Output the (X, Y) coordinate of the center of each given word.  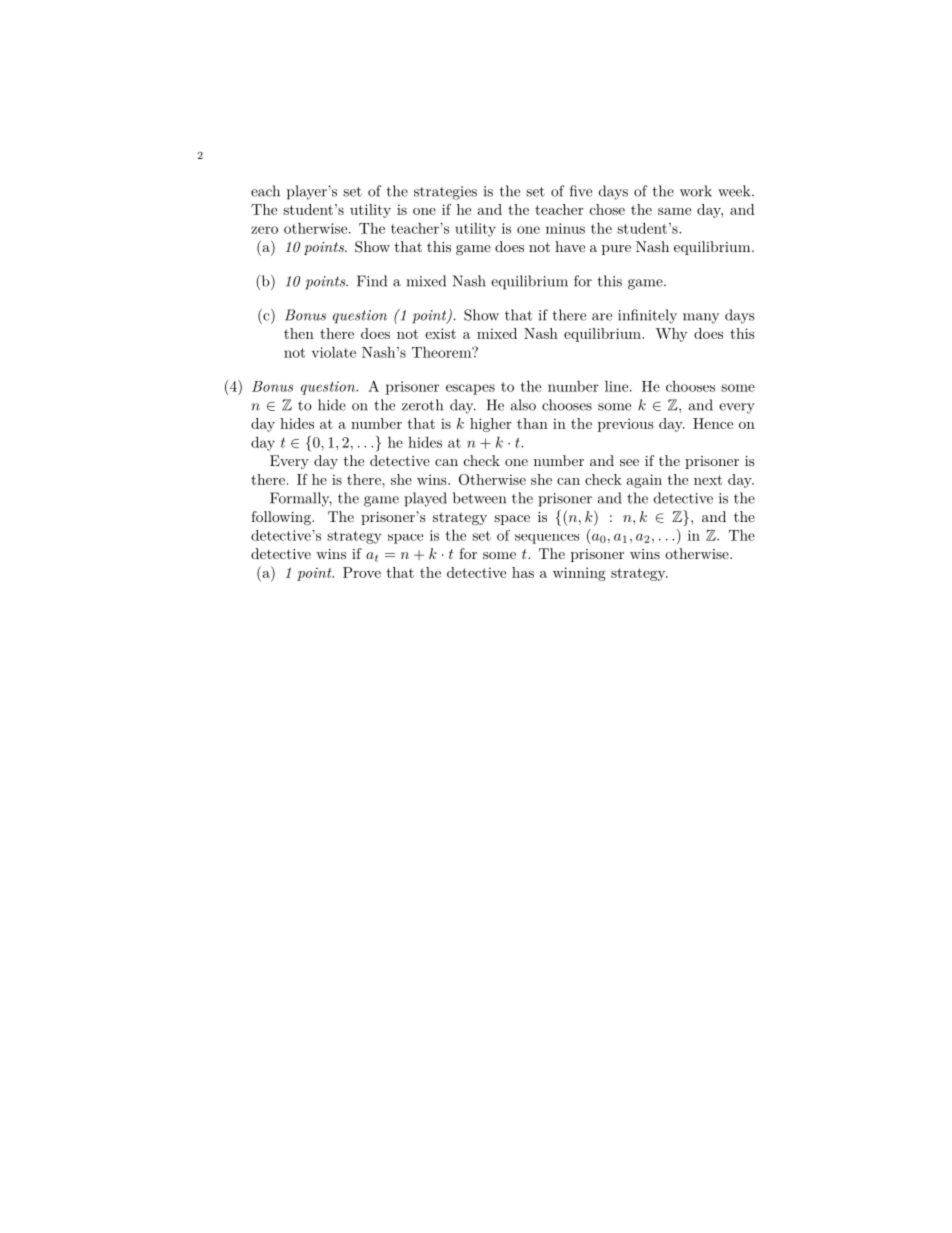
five (581, 191)
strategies (445, 193)
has (523, 572)
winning (579, 574)
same (674, 211)
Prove (362, 572)
